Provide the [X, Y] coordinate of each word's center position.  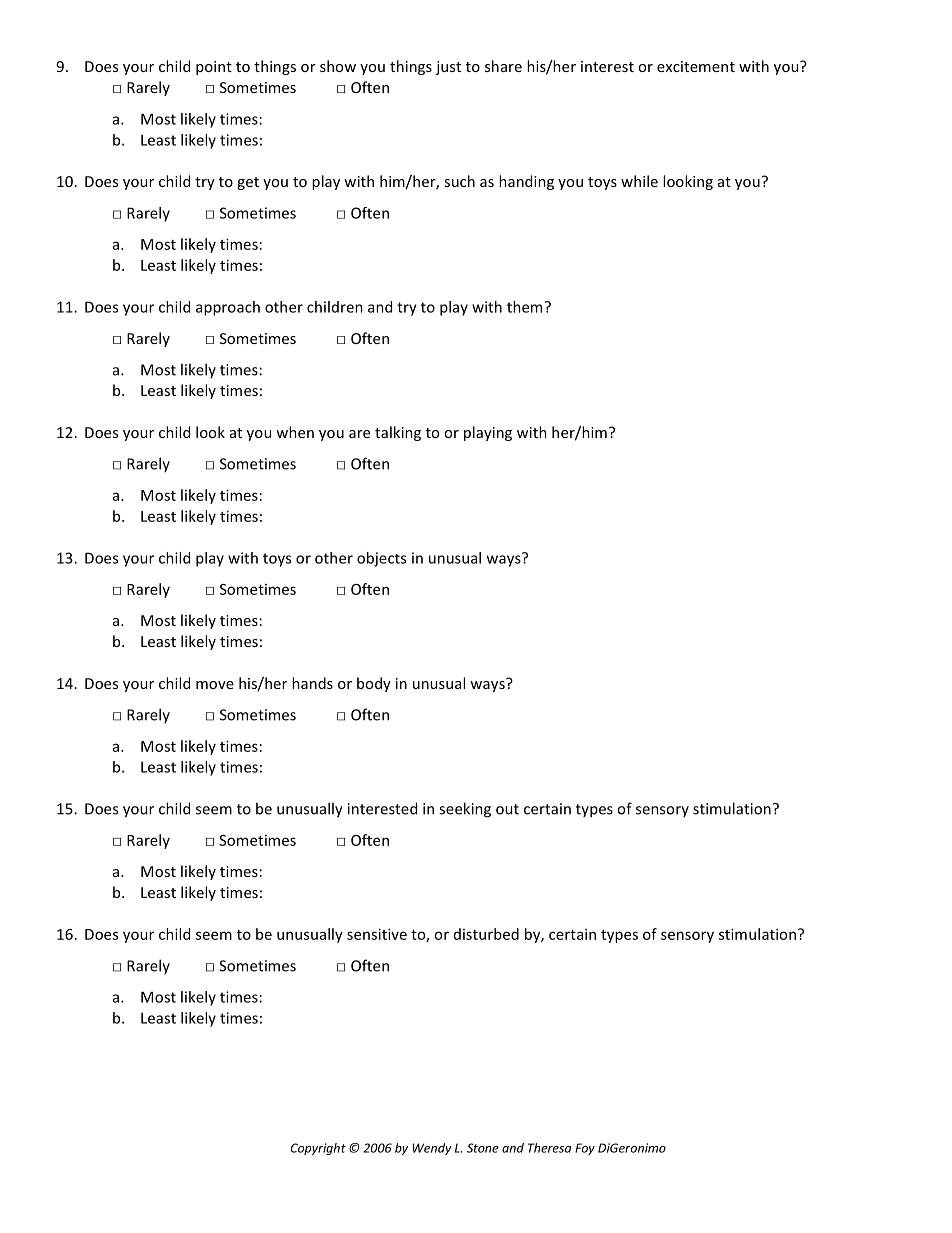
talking [398, 433]
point [214, 68]
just [448, 68]
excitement [696, 66]
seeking [465, 810]
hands [312, 683]
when [295, 432]
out [507, 809]
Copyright [318, 1149]
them [524, 307]
